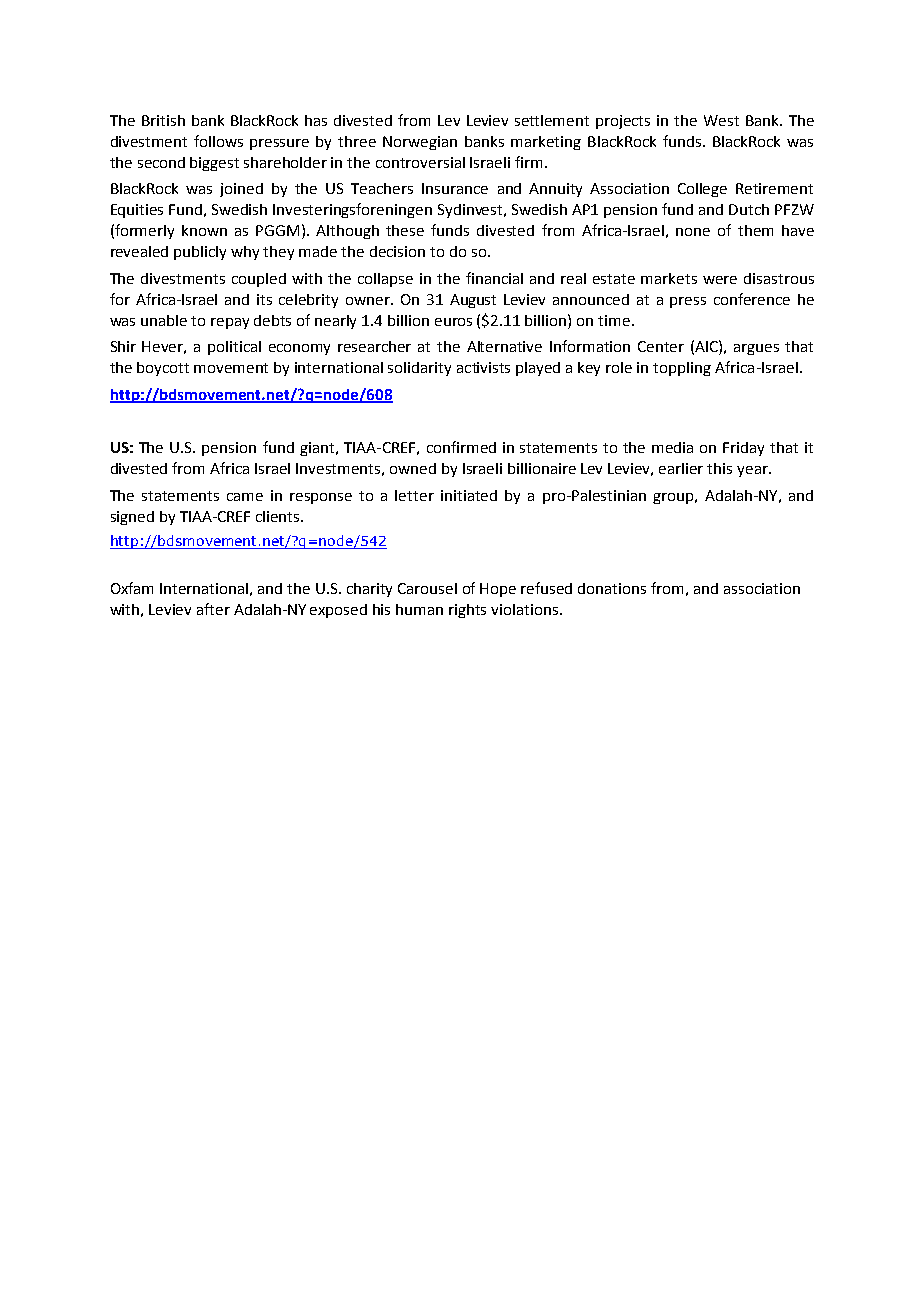 This screenshot has width=924, height=1308. I want to click on giant, so click(317, 449).
